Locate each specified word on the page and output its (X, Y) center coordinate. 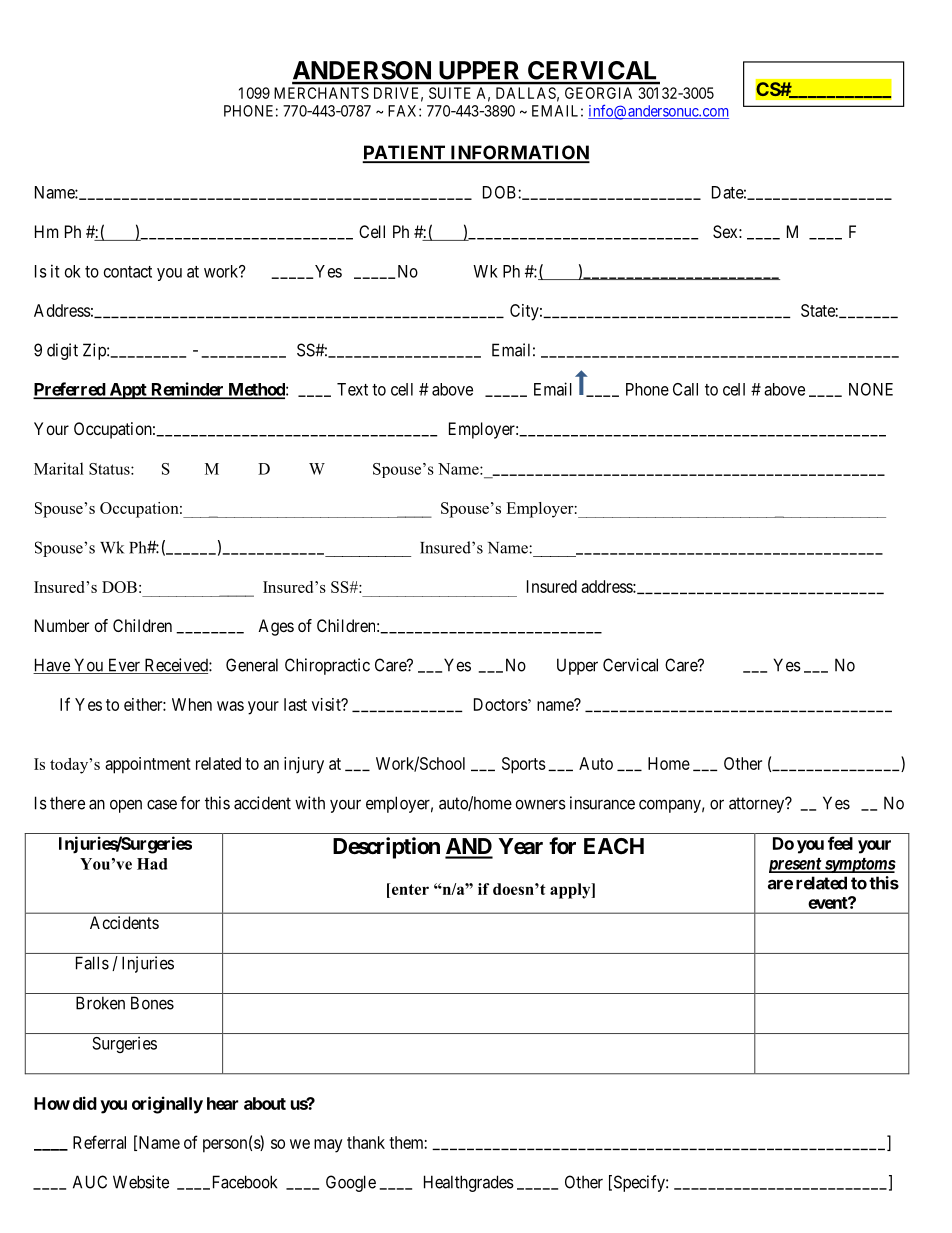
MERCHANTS (321, 93)
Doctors (501, 704)
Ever (123, 666)
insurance (602, 803)
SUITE (450, 93)
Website (141, 1182)
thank (366, 1142)
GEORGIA (598, 93)
